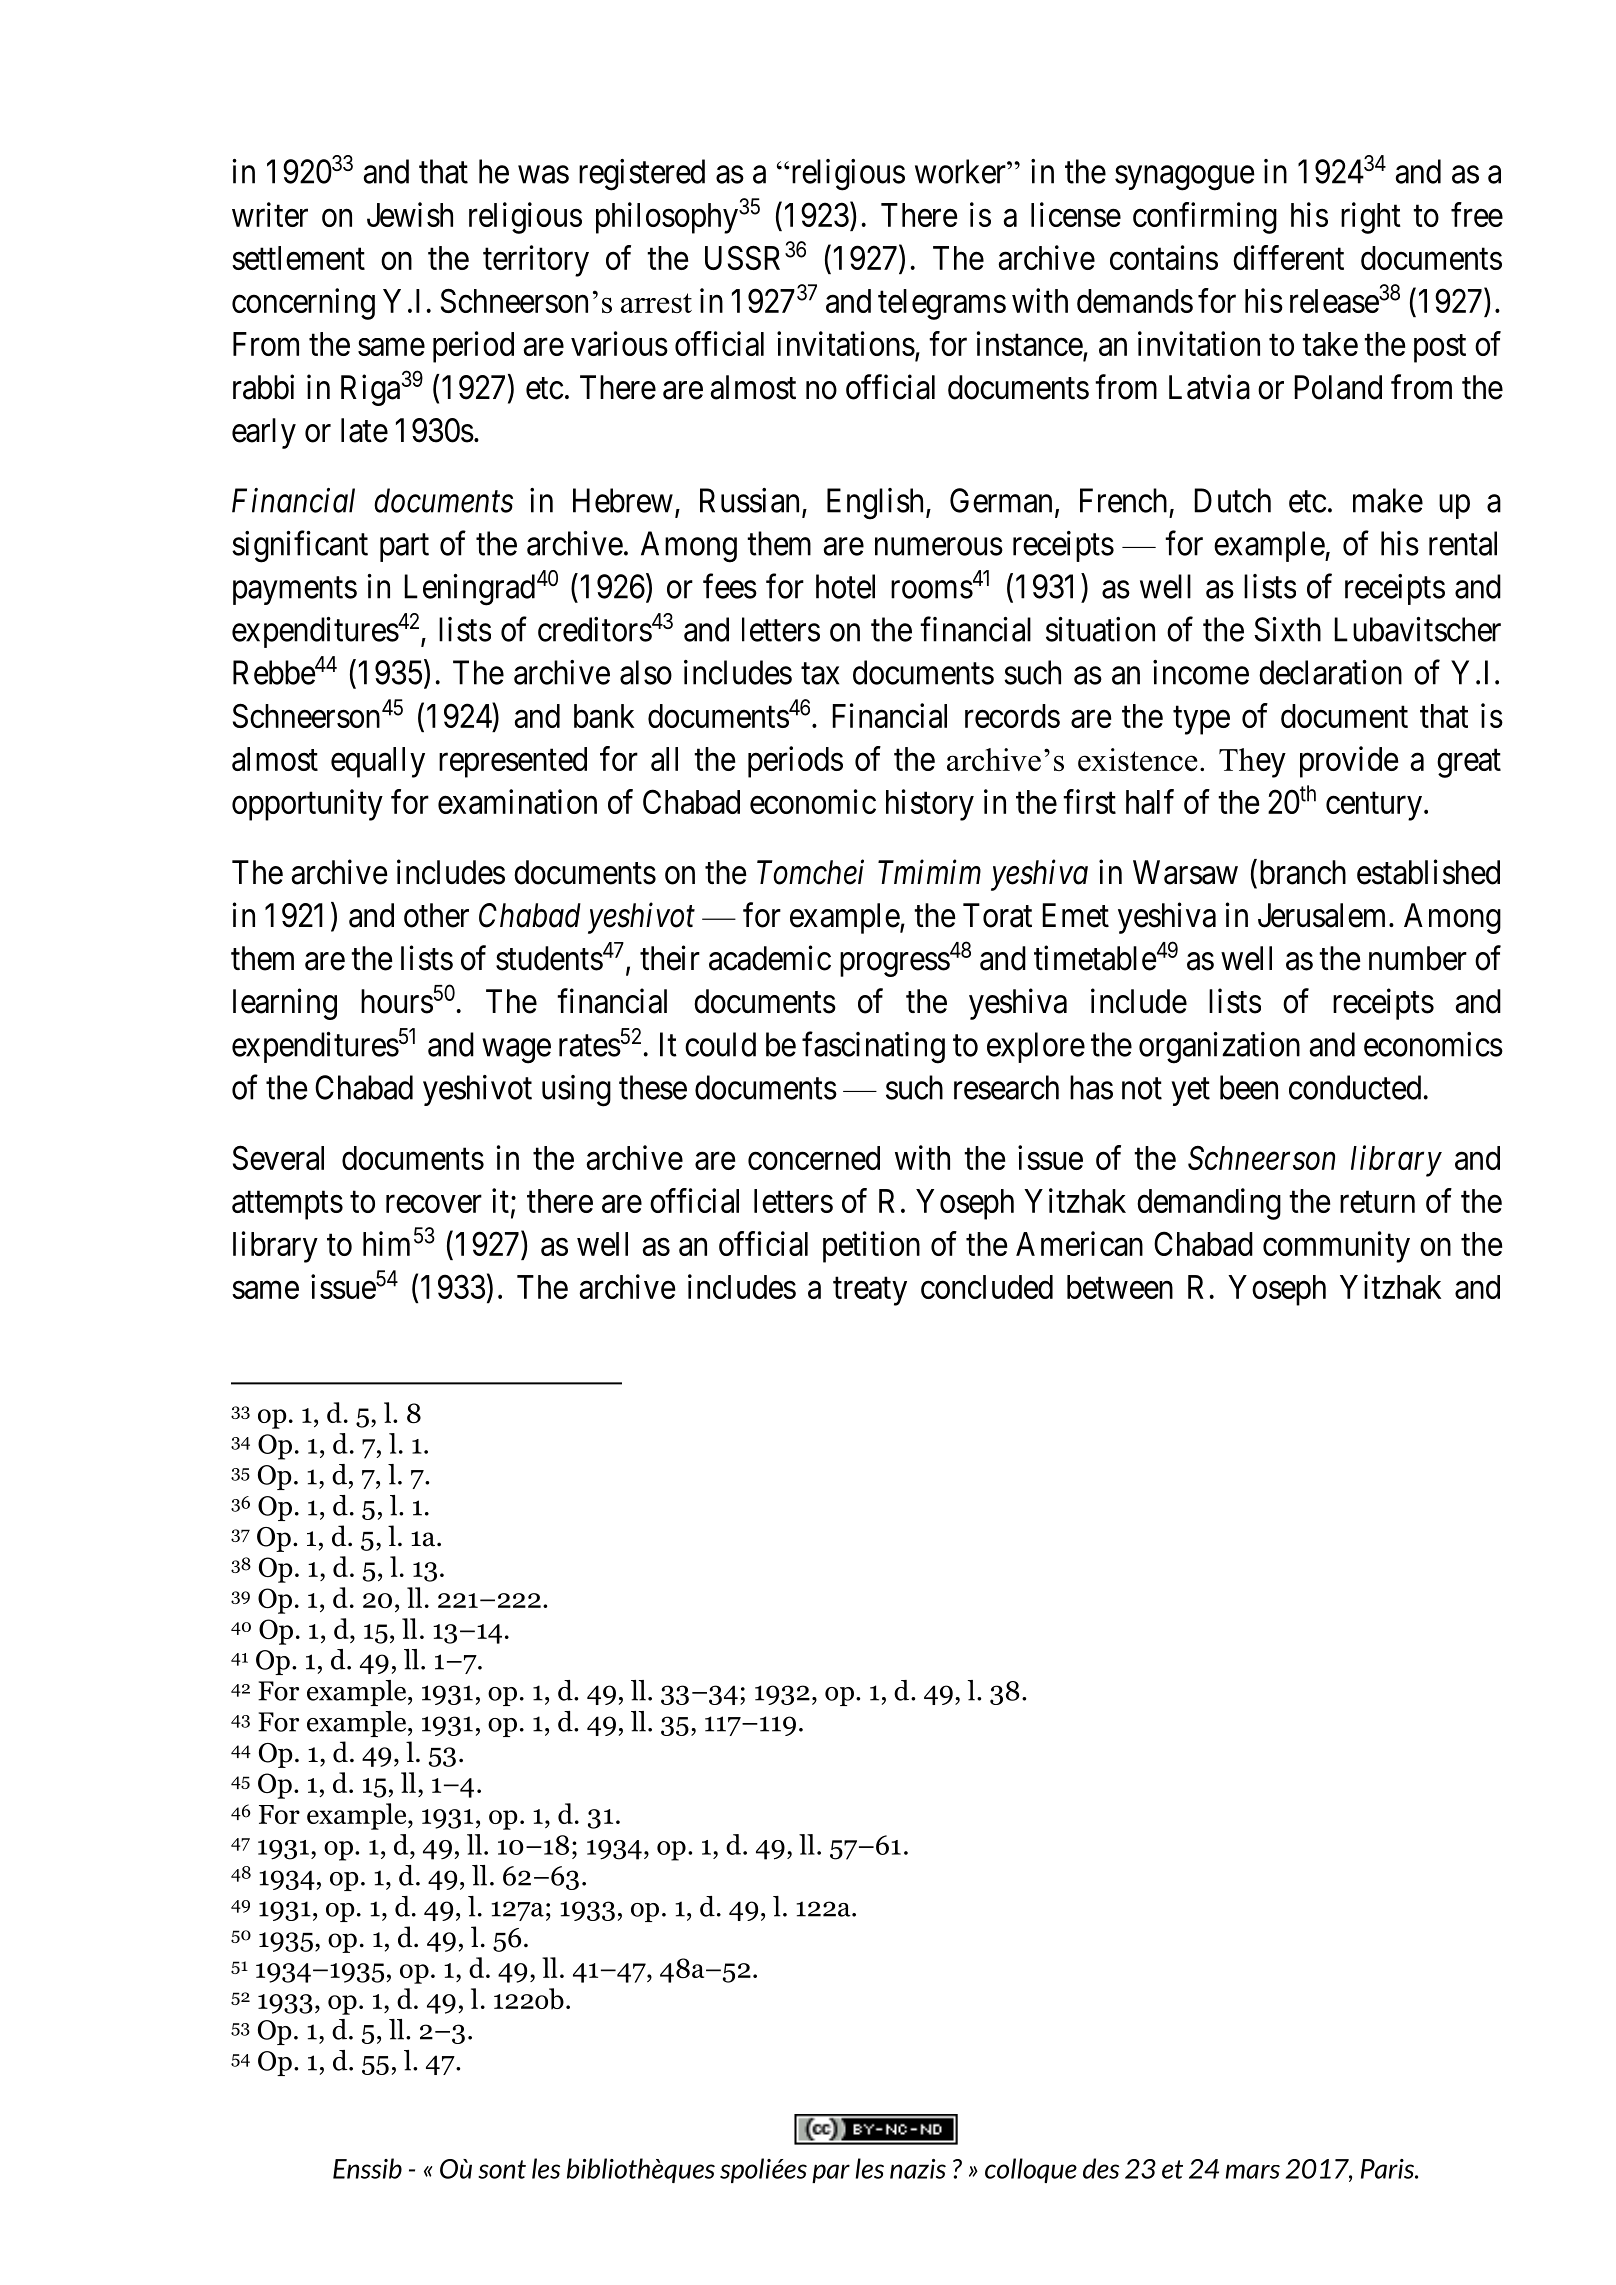  Describe the element at coordinates (870, 1291) in the screenshot. I see `treaty` at that location.
